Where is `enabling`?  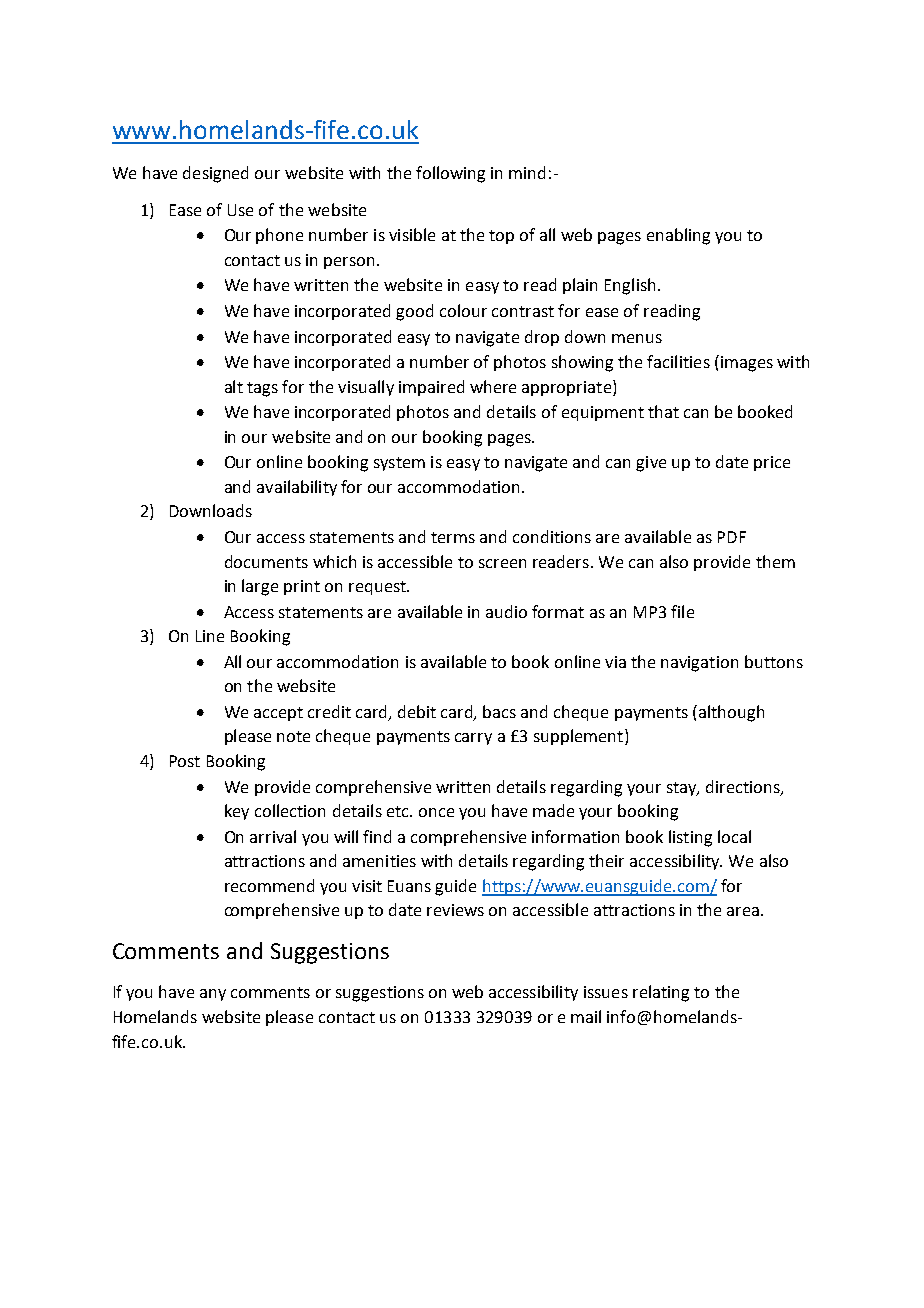
enabling is located at coordinates (678, 236).
